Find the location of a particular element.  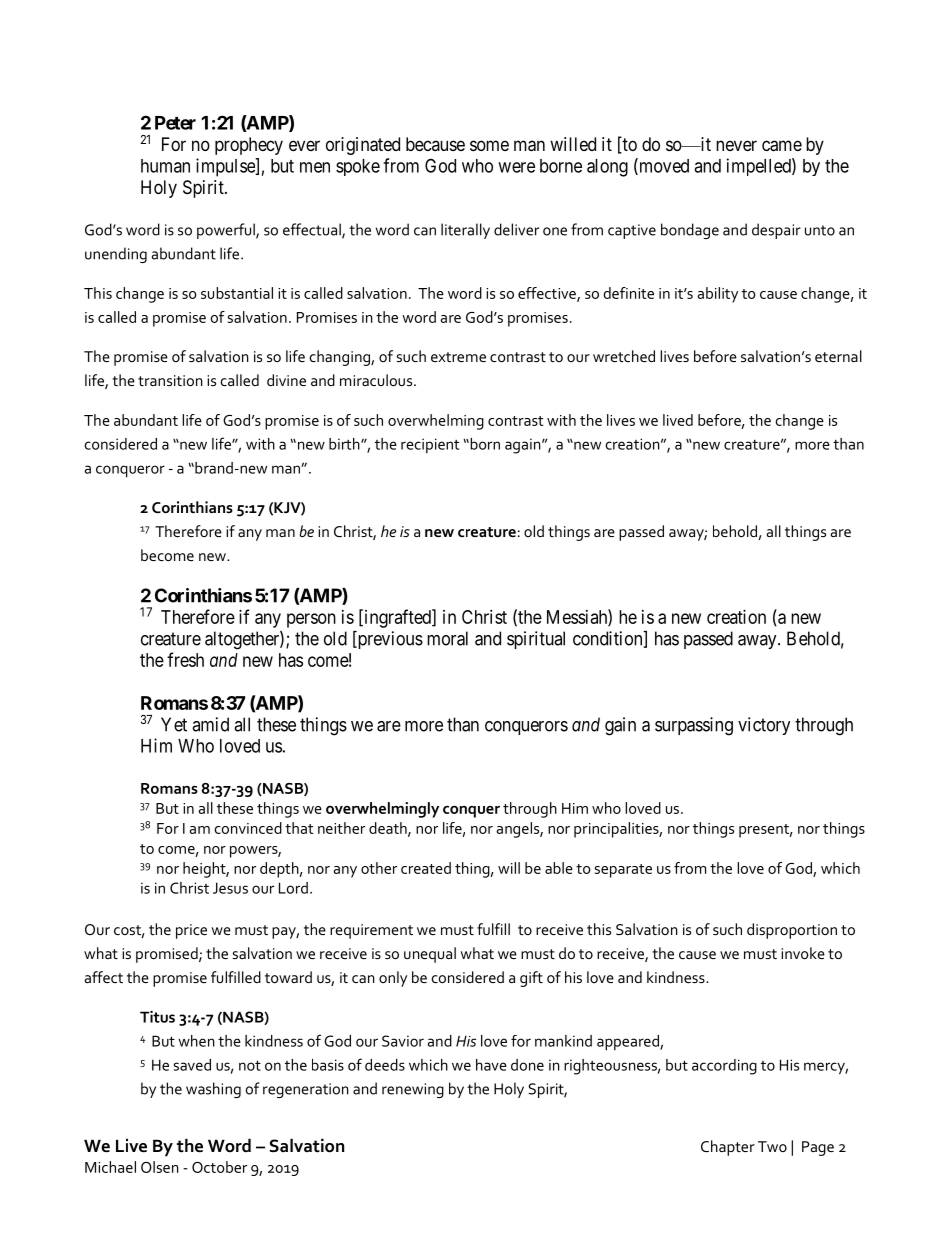

fresh is located at coordinates (185, 659).
